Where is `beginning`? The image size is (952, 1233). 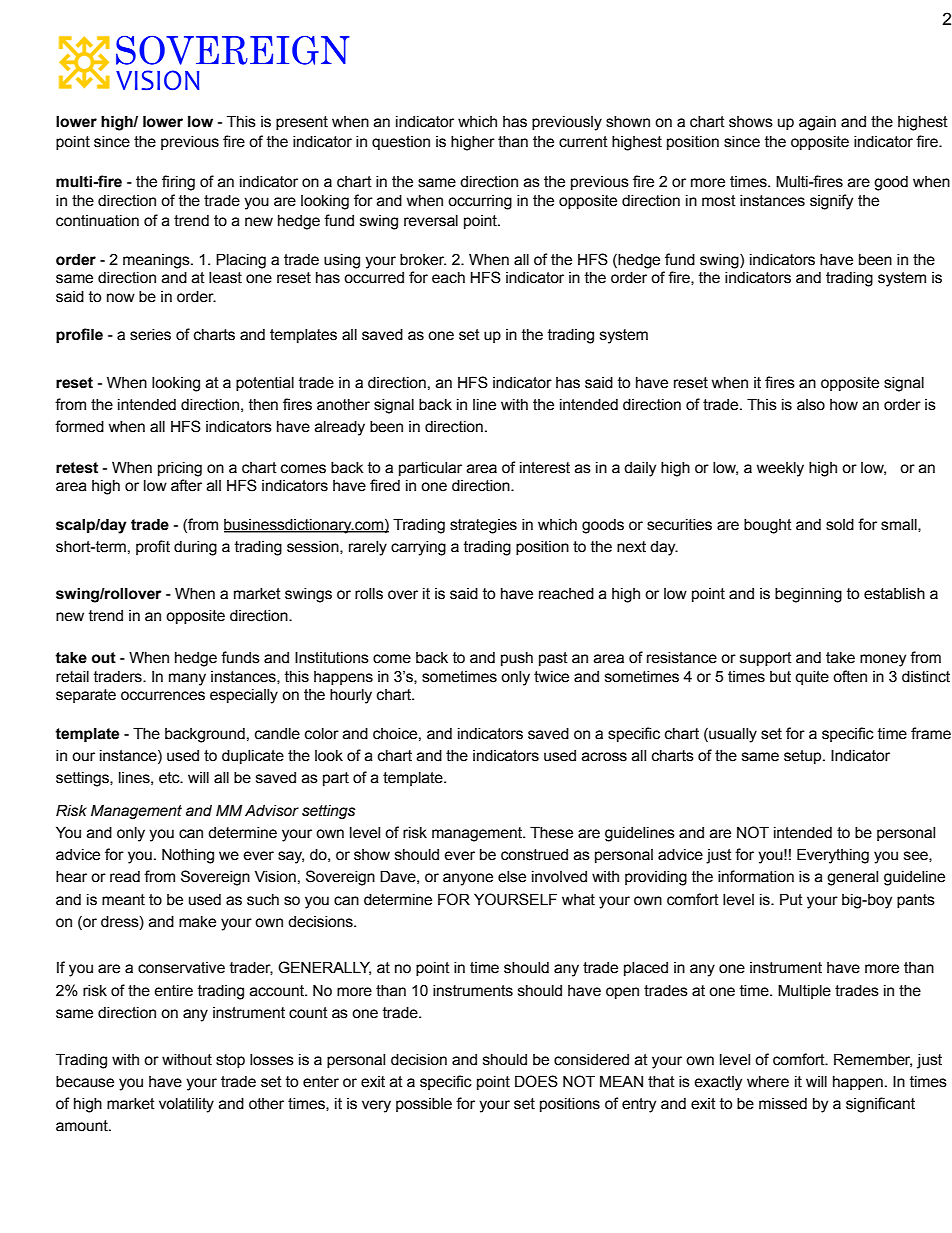
beginning is located at coordinates (808, 595).
